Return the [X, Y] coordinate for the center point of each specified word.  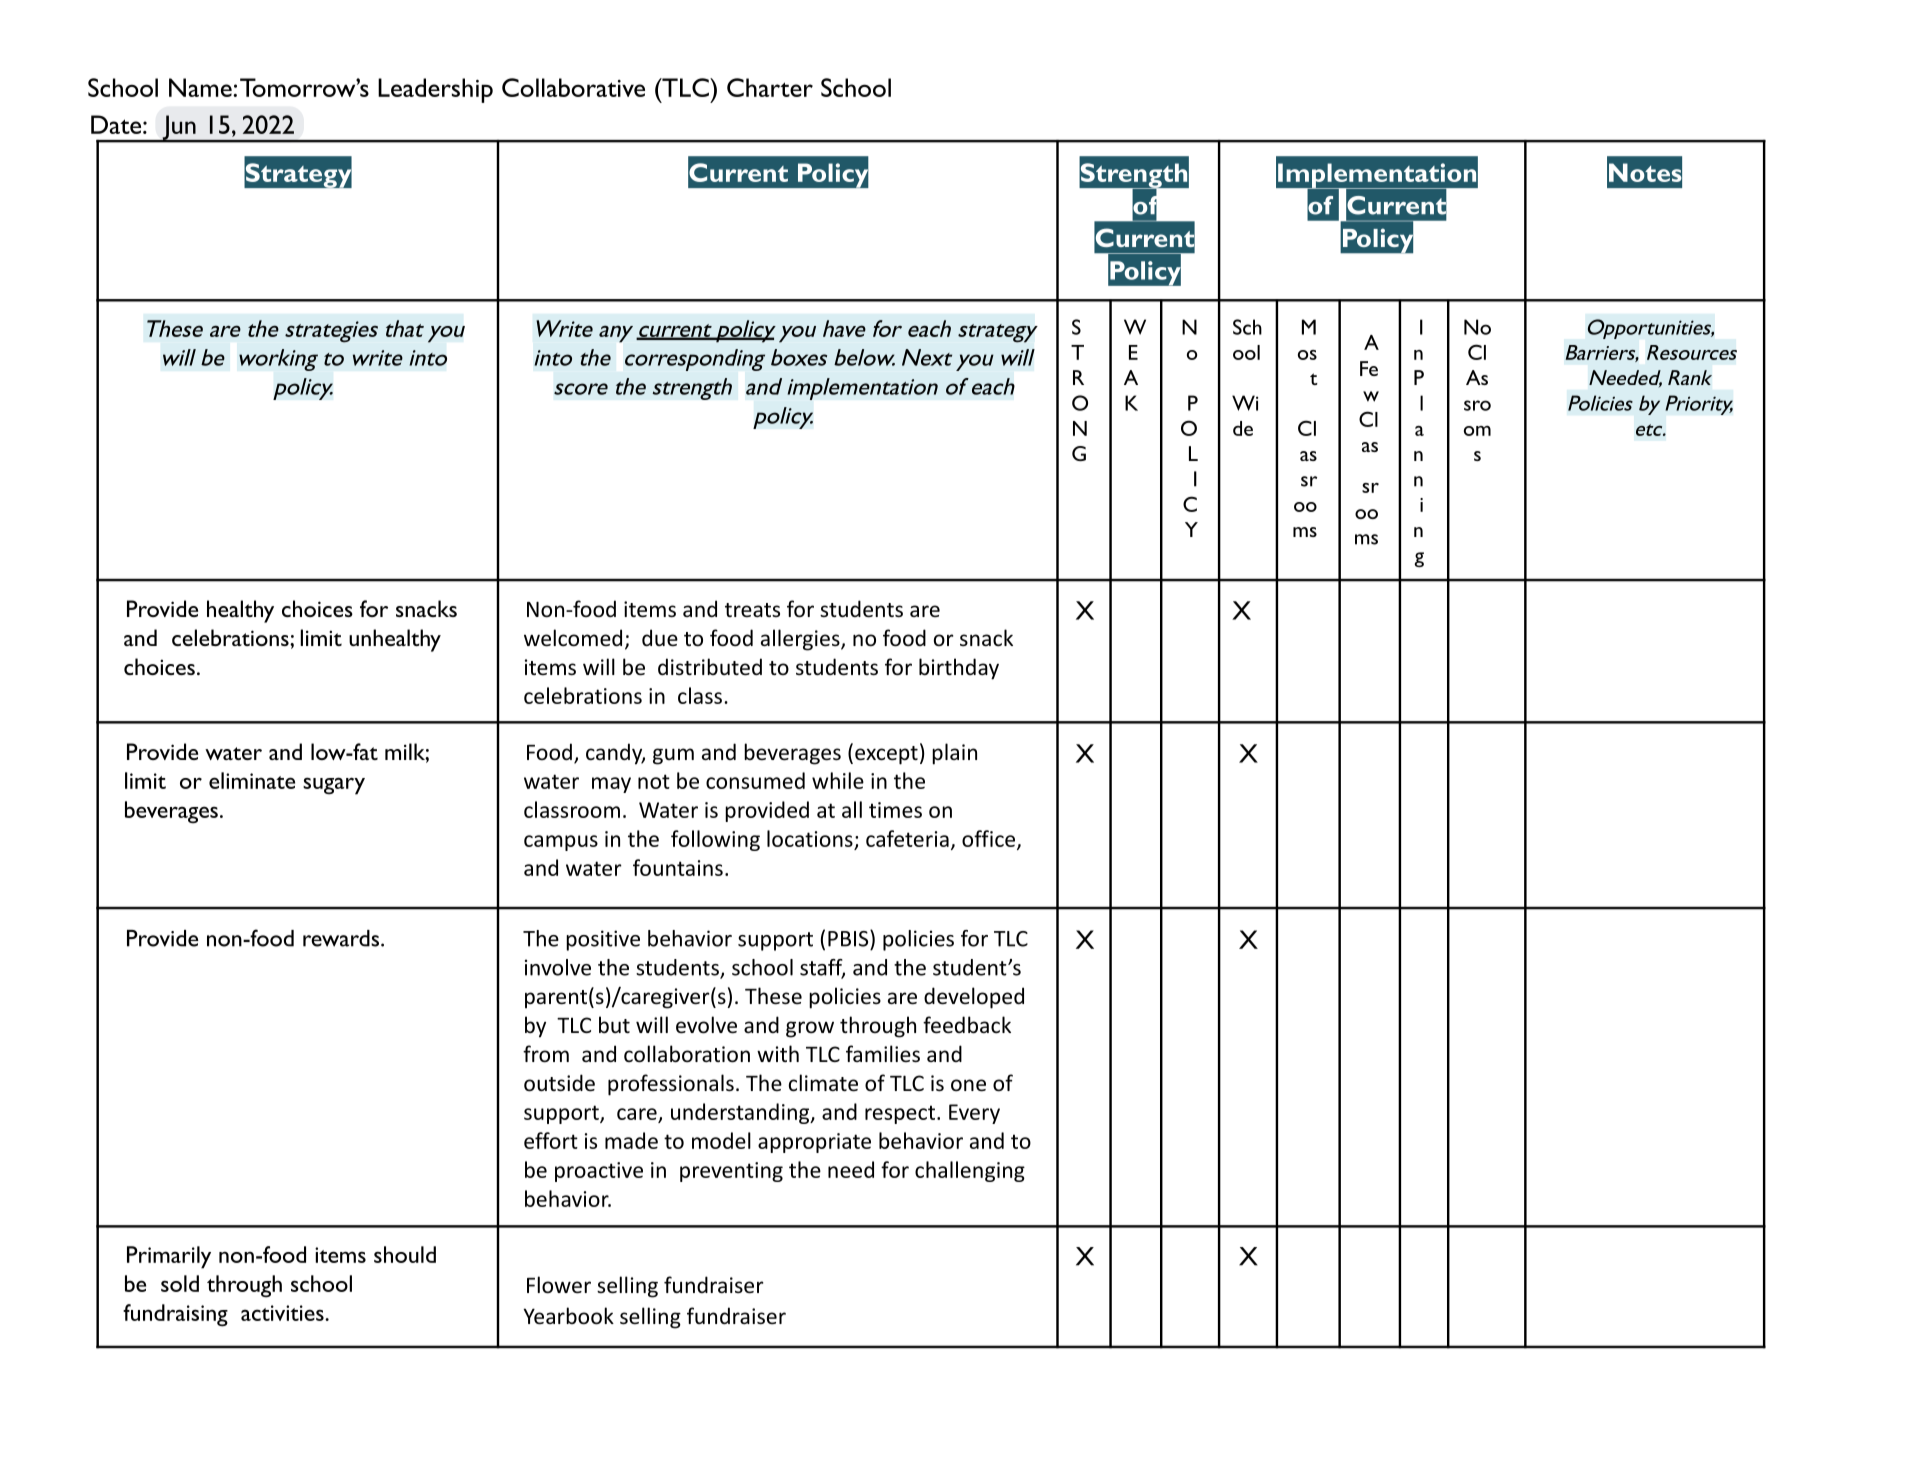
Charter [770, 87]
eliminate [252, 780]
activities [283, 1313]
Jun [179, 128]
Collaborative [573, 87]
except [886, 755]
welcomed [573, 638]
